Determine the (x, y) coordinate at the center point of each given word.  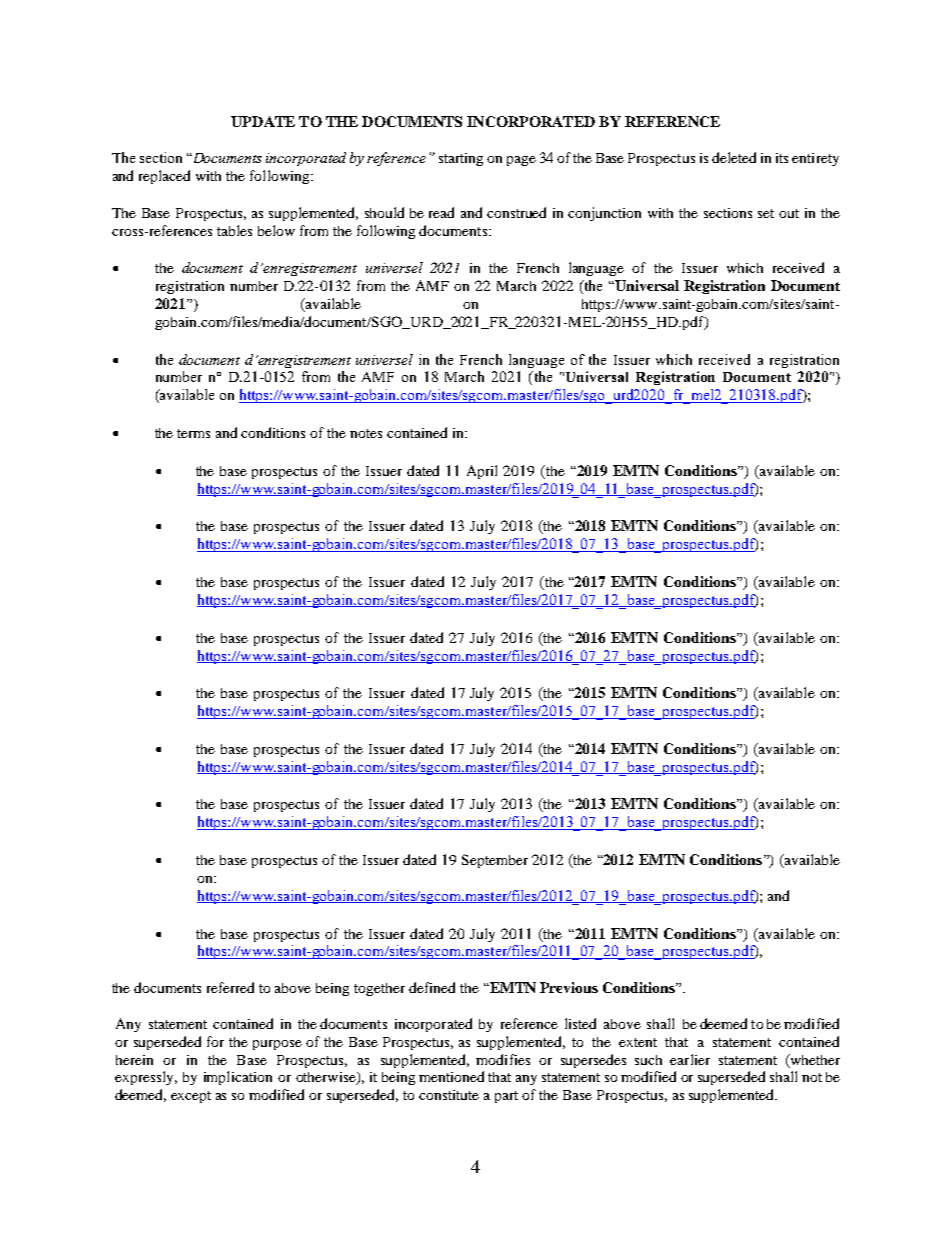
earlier (690, 1059)
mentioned (451, 1076)
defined (432, 987)
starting (461, 159)
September (495, 861)
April (482, 472)
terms (193, 433)
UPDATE (263, 121)
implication (238, 1078)
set (766, 213)
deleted (734, 157)
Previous (569, 987)
